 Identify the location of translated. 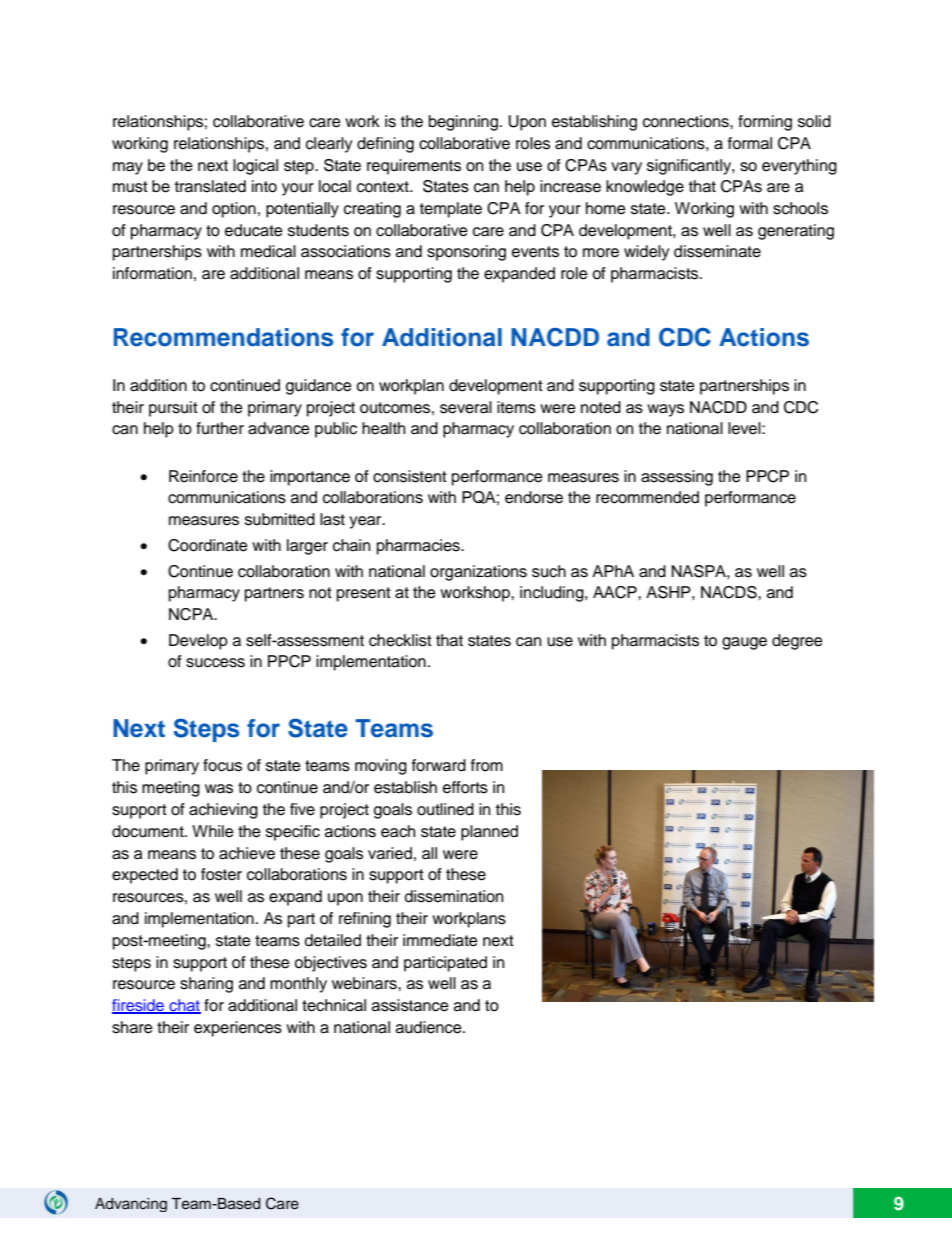
(210, 186).
